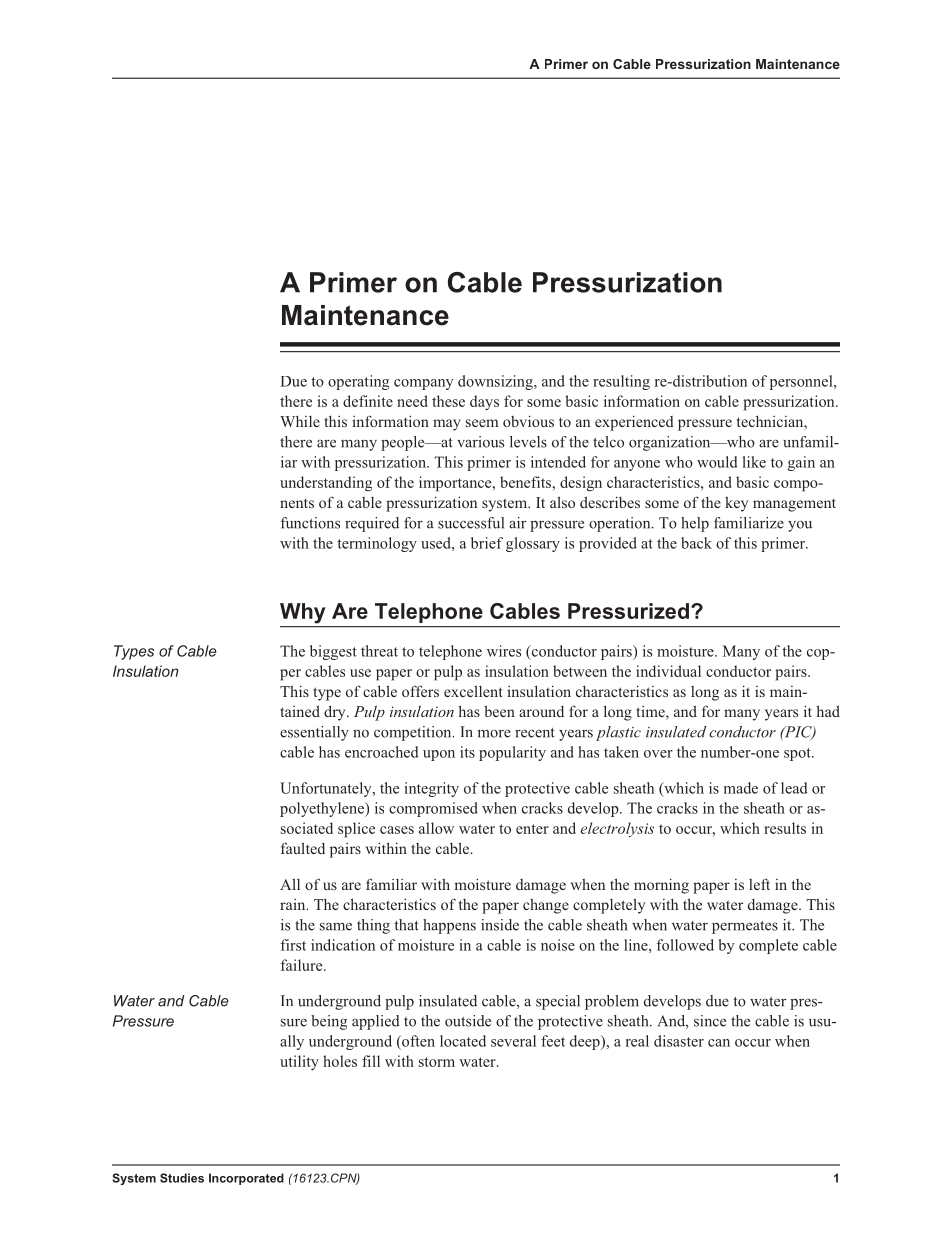 Image resolution: width=952 pixels, height=1233 pixels. What do you see at coordinates (512, 753) in the screenshot?
I see `popularity` at bounding box center [512, 753].
